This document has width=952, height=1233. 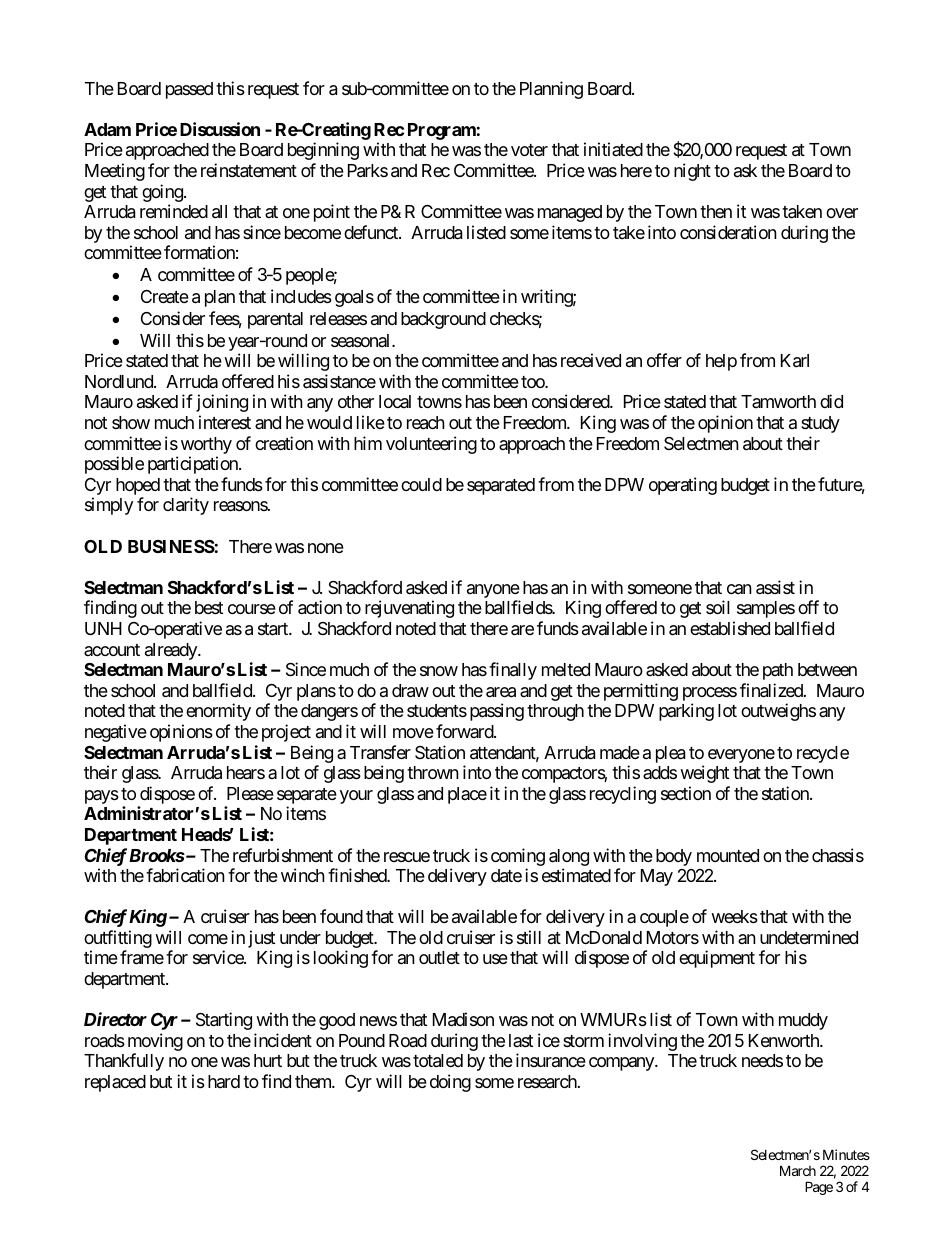 What do you see at coordinates (220, 129) in the document?
I see `Discussion` at bounding box center [220, 129].
